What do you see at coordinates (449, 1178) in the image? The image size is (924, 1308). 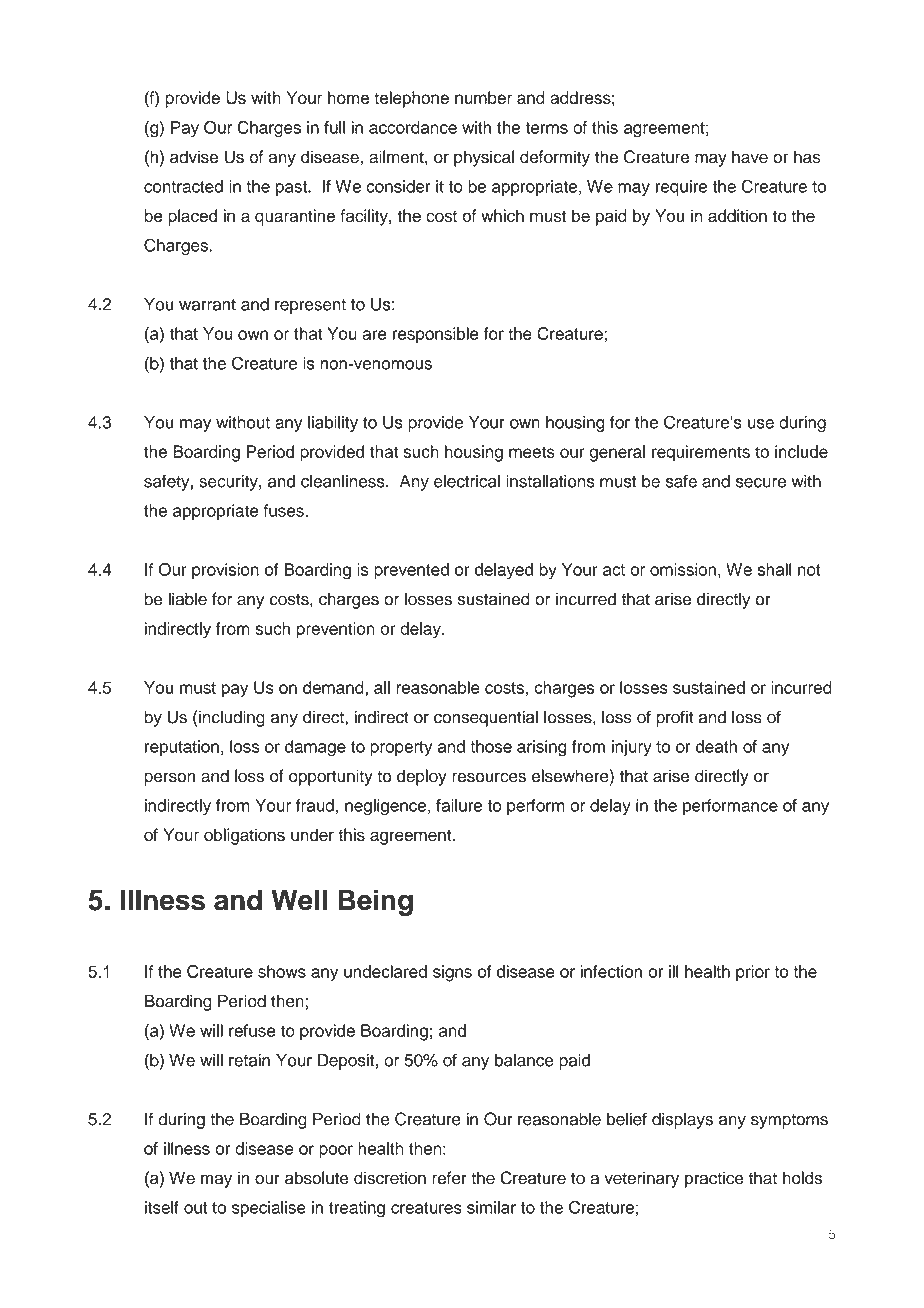 I see `refer` at bounding box center [449, 1178].
